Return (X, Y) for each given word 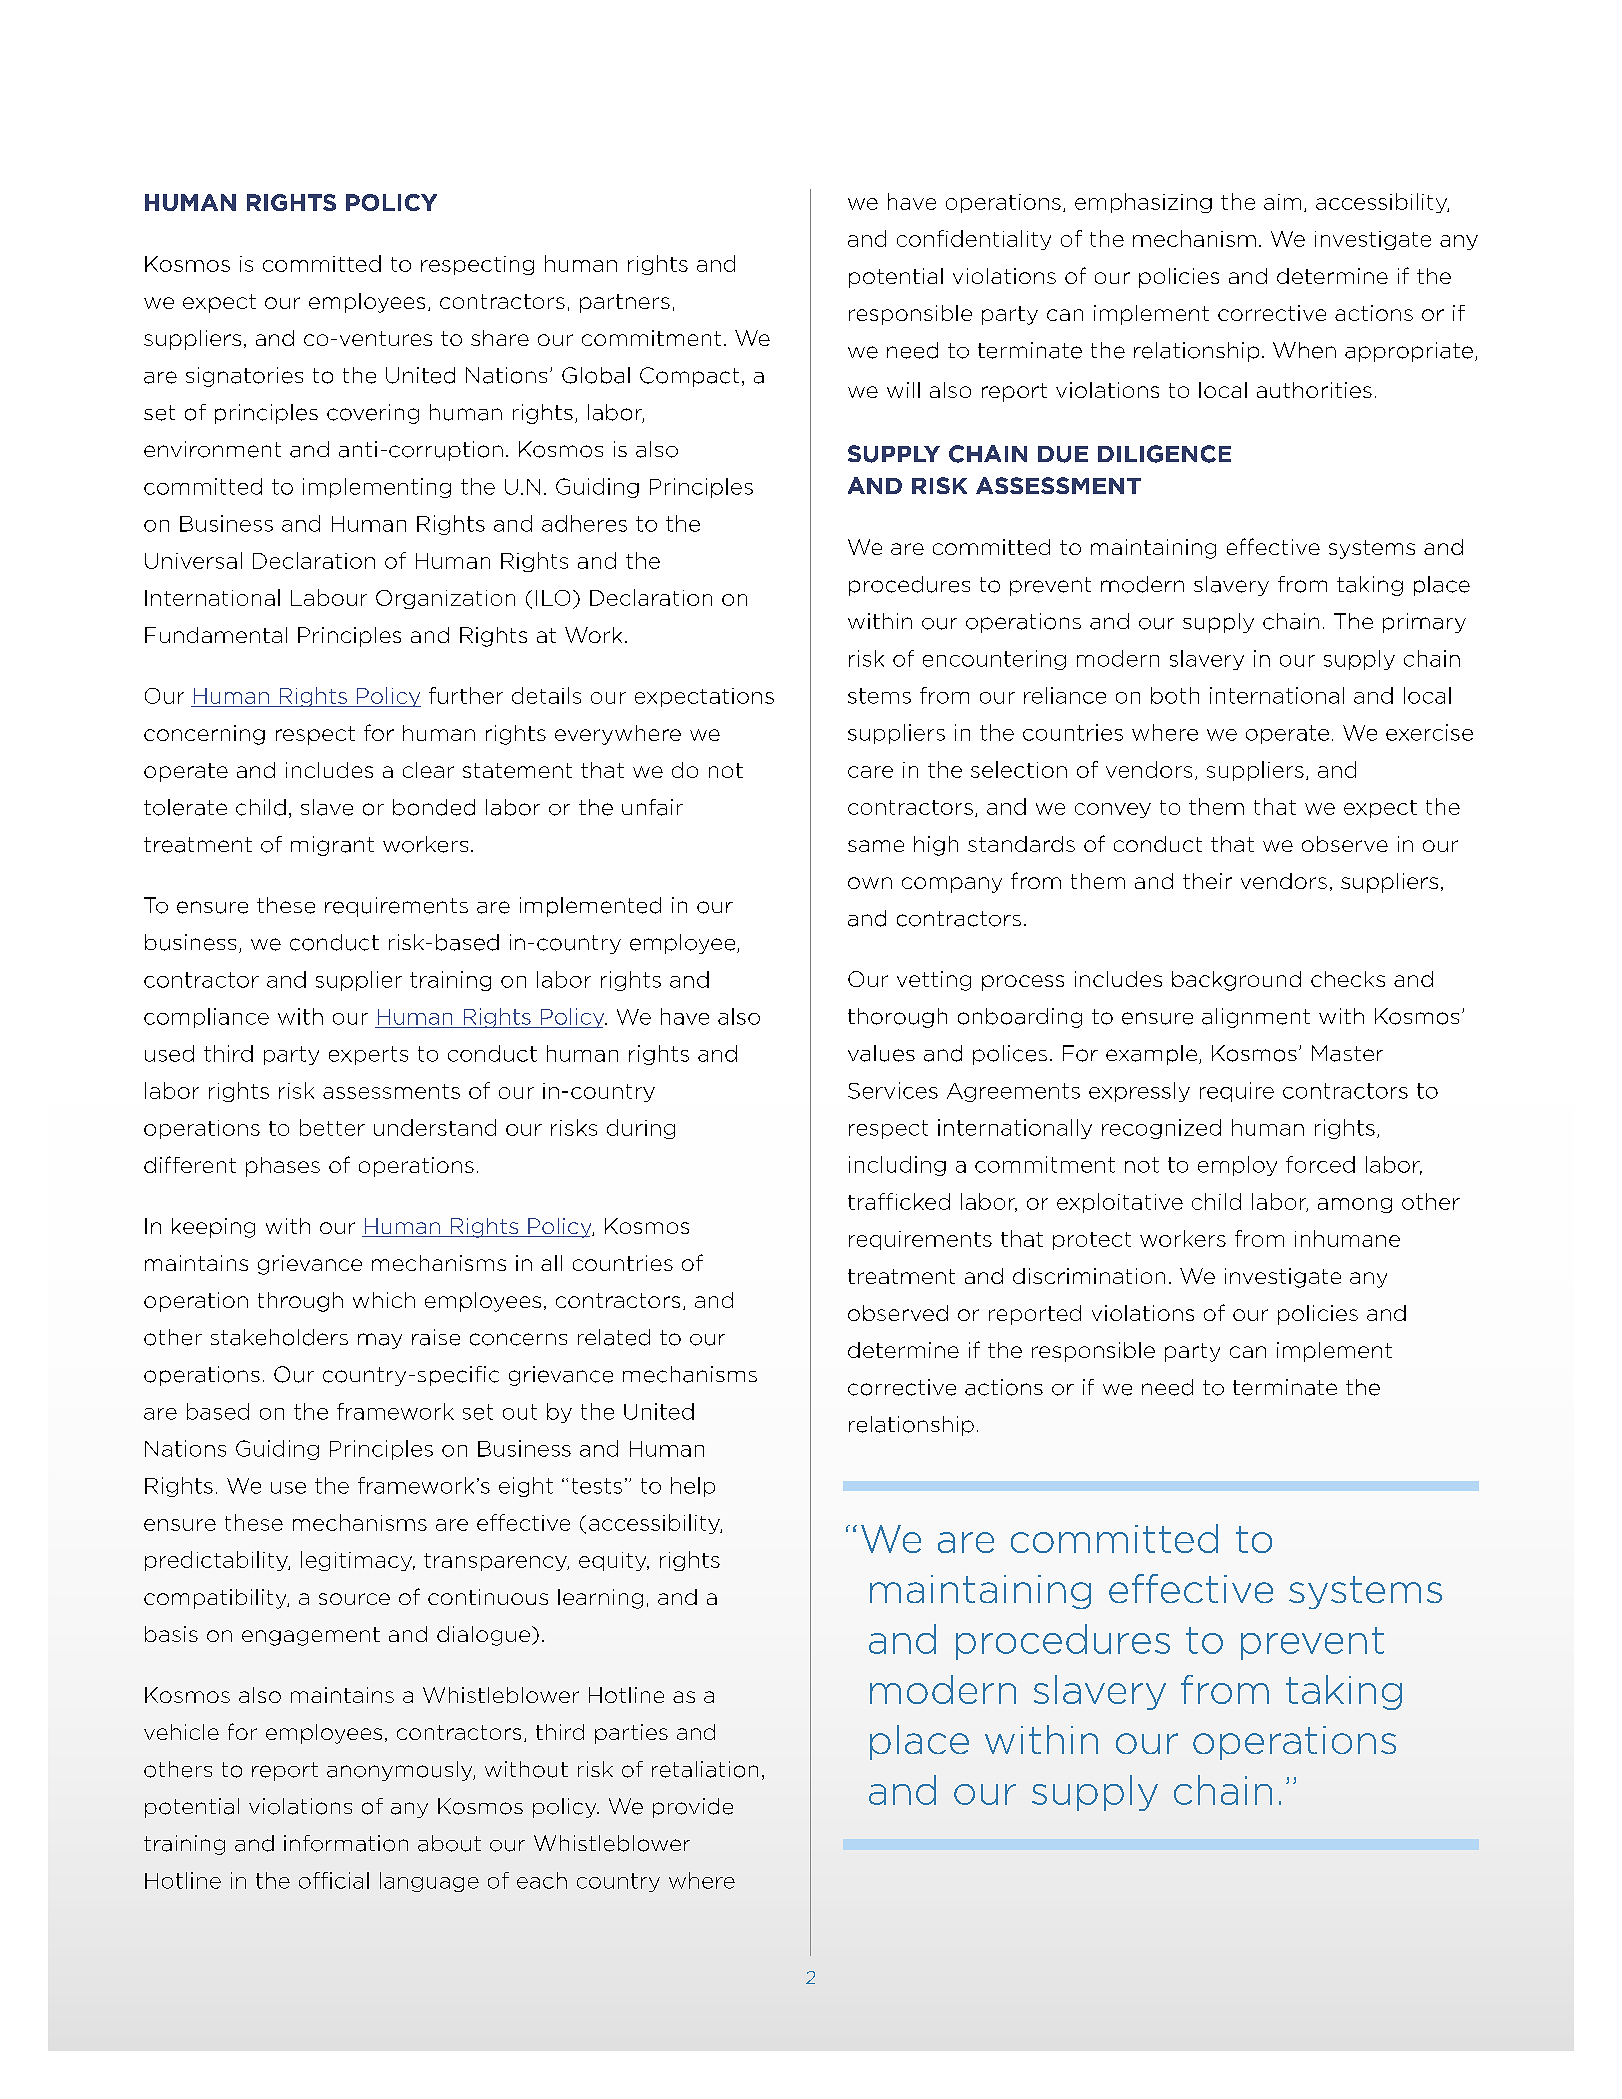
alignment (1256, 1018)
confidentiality (974, 240)
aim (1282, 202)
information (346, 1843)
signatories (244, 377)
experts (368, 1055)
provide (693, 1808)
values (881, 1053)
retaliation (705, 1769)
